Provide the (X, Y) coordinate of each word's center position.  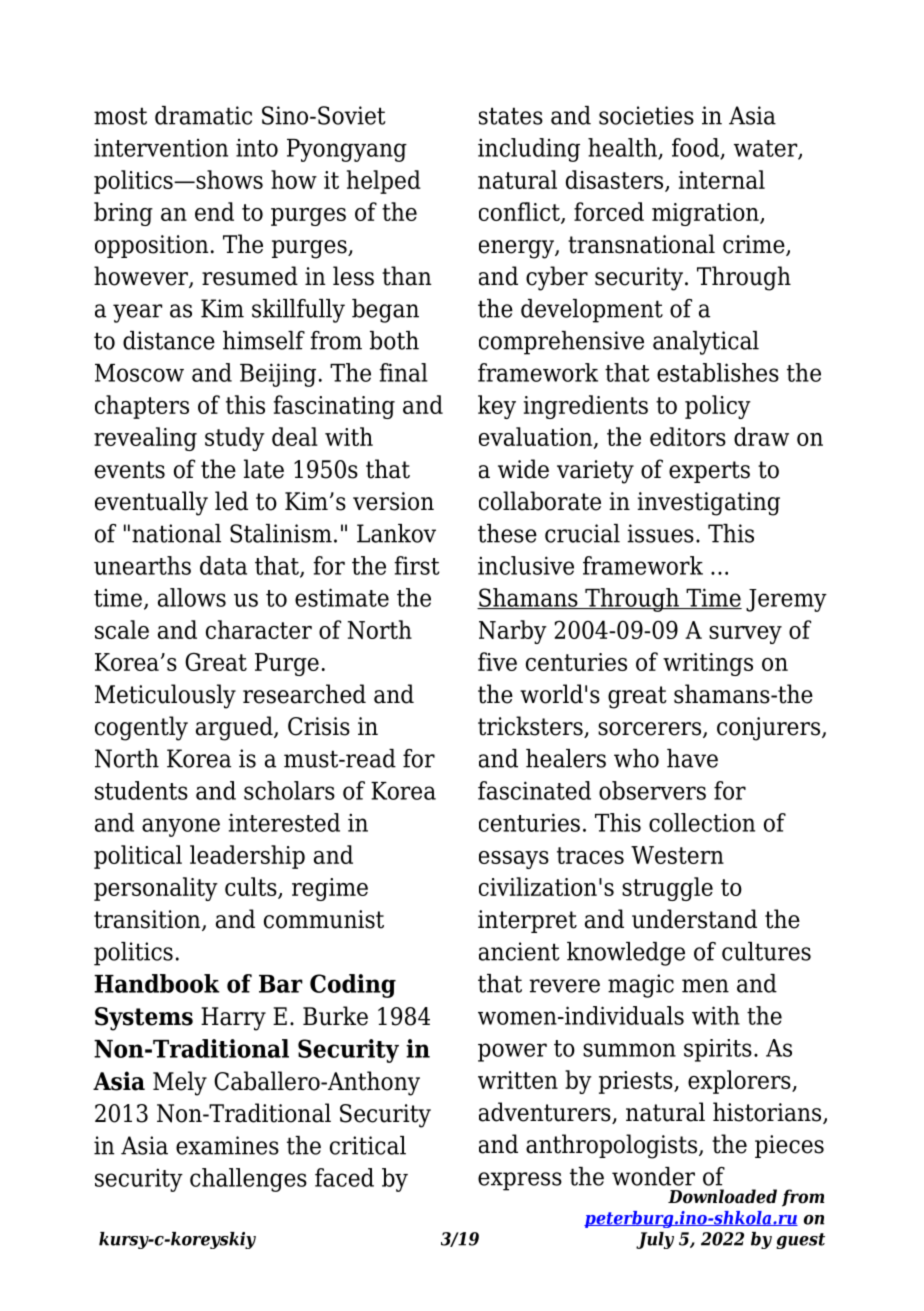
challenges (248, 1180)
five (497, 661)
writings (708, 664)
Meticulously (165, 696)
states (511, 116)
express (520, 1181)
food (696, 148)
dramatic (203, 115)
